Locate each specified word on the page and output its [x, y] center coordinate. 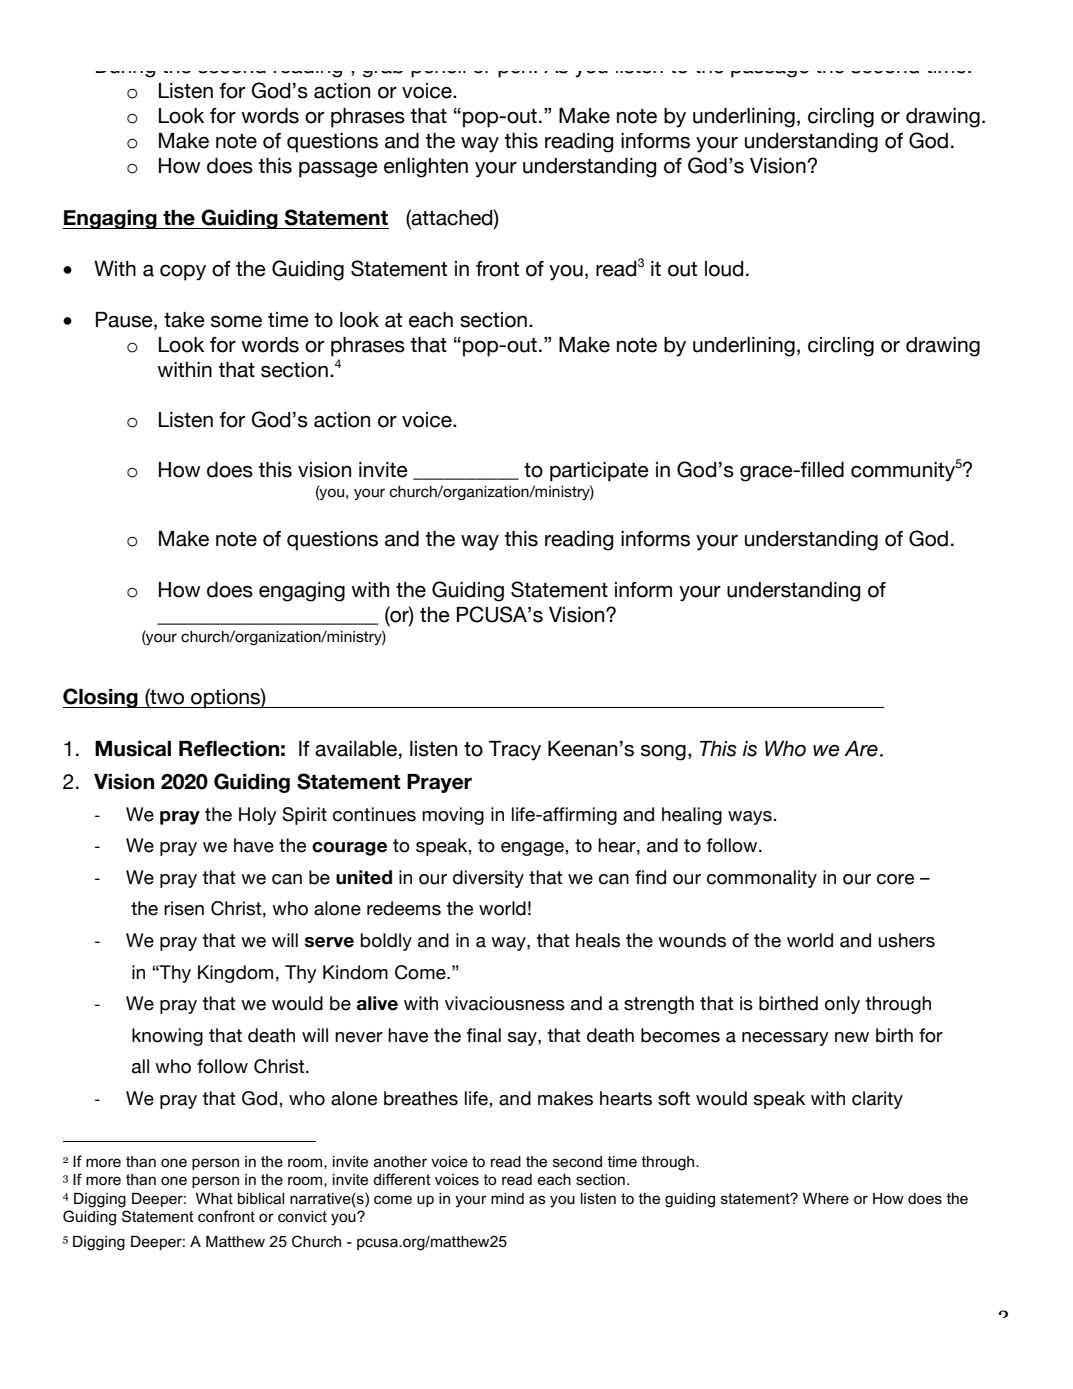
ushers [906, 940]
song [663, 753]
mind [507, 1198]
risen [184, 908]
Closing [101, 698]
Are [861, 749]
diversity [488, 879]
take [184, 320]
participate [599, 472]
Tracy [515, 751]
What [214, 1198]
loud [724, 269]
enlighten [426, 168]
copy [183, 273]
